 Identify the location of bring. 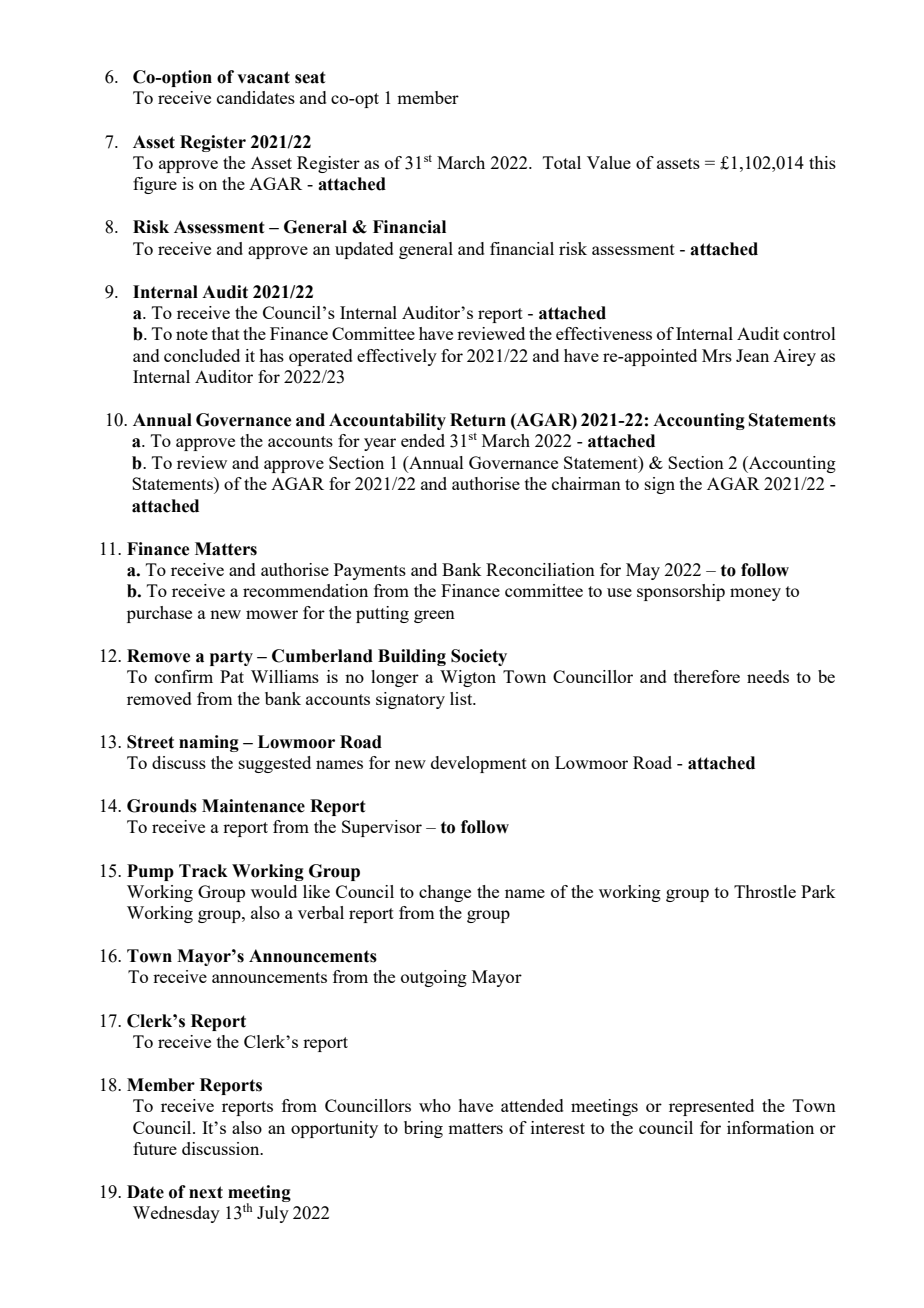
(423, 1129).
